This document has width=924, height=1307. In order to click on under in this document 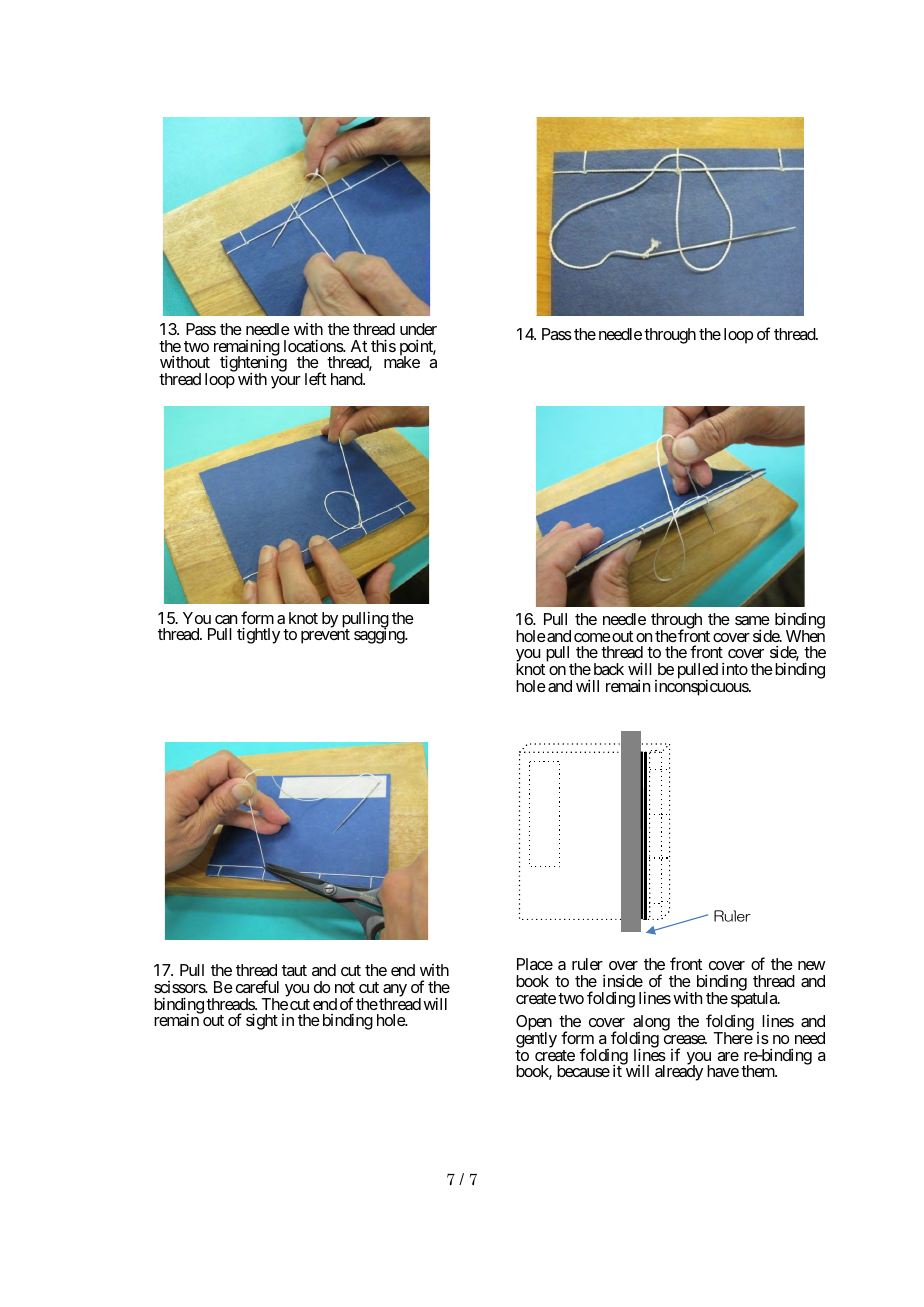, I will do `click(418, 329)`.
